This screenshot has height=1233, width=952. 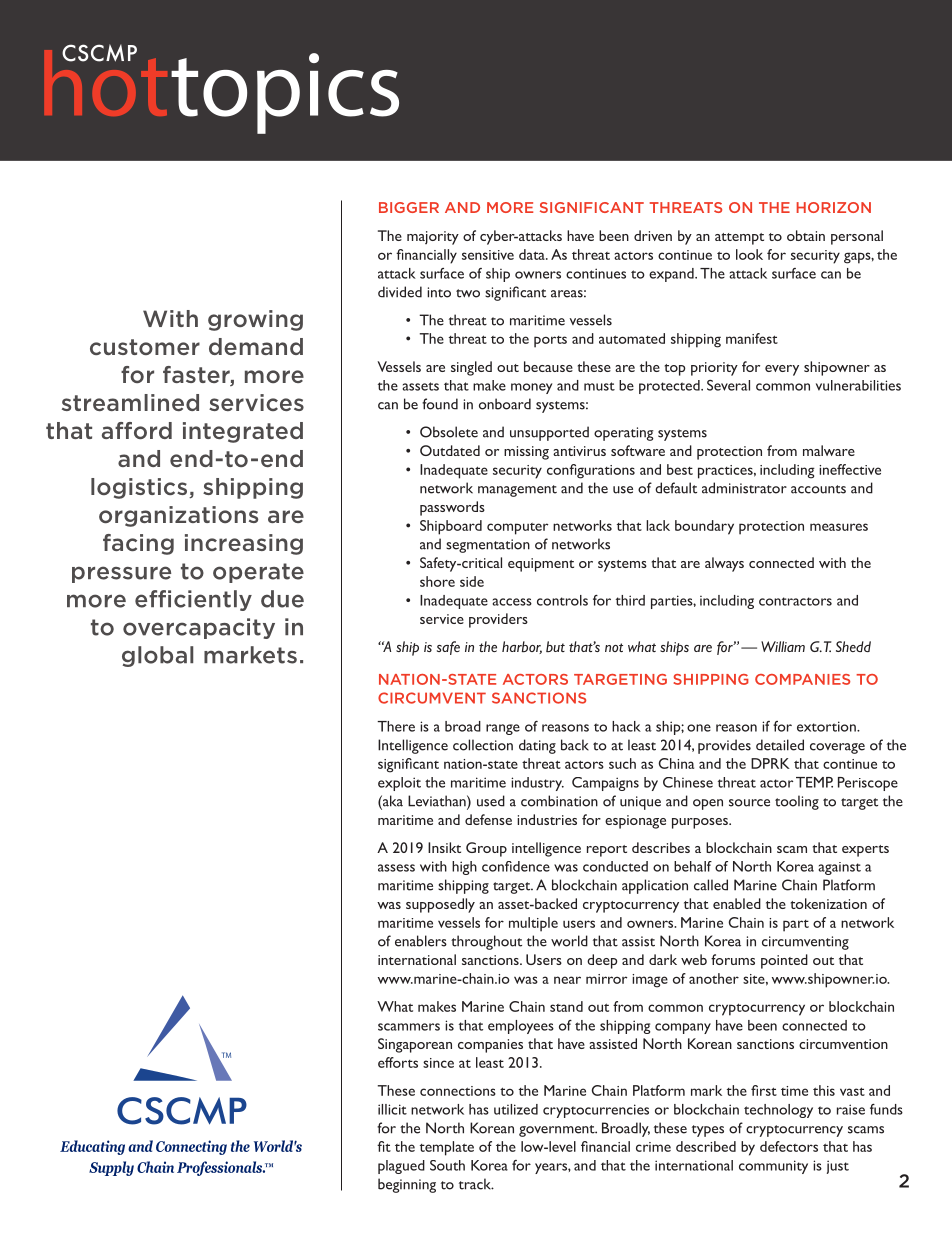 What do you see at coordinates (157, 656) in the screenshot?
I see `global` at bounding box center [157, 656].
